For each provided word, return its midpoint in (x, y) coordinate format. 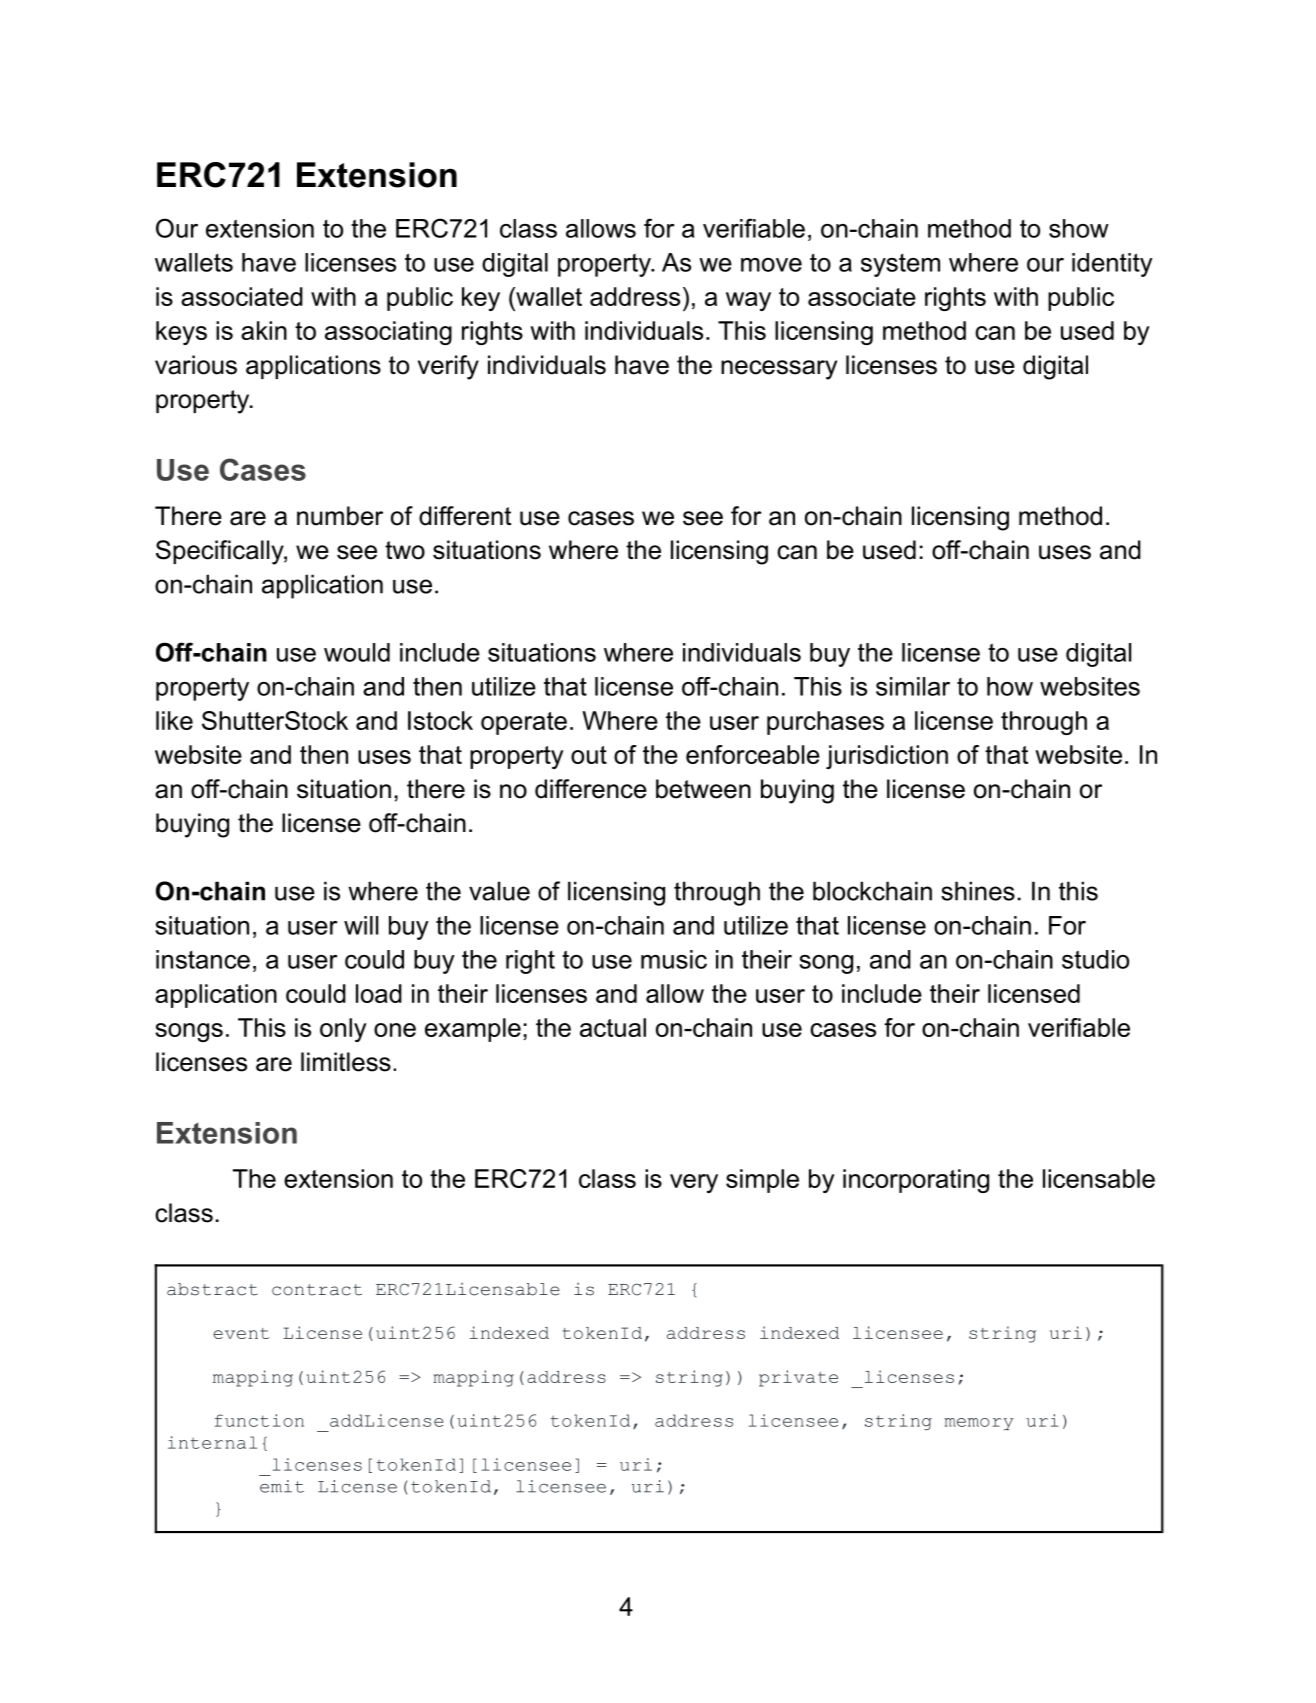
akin (264, 330)
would (357, 652)
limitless (346, 1062)
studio (1095, 959)
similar (913, 686)
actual (613, 1027)
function (259, 1420)
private (798, 1378)
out (589, 755)
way (748, 301)
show (1079, 228)
